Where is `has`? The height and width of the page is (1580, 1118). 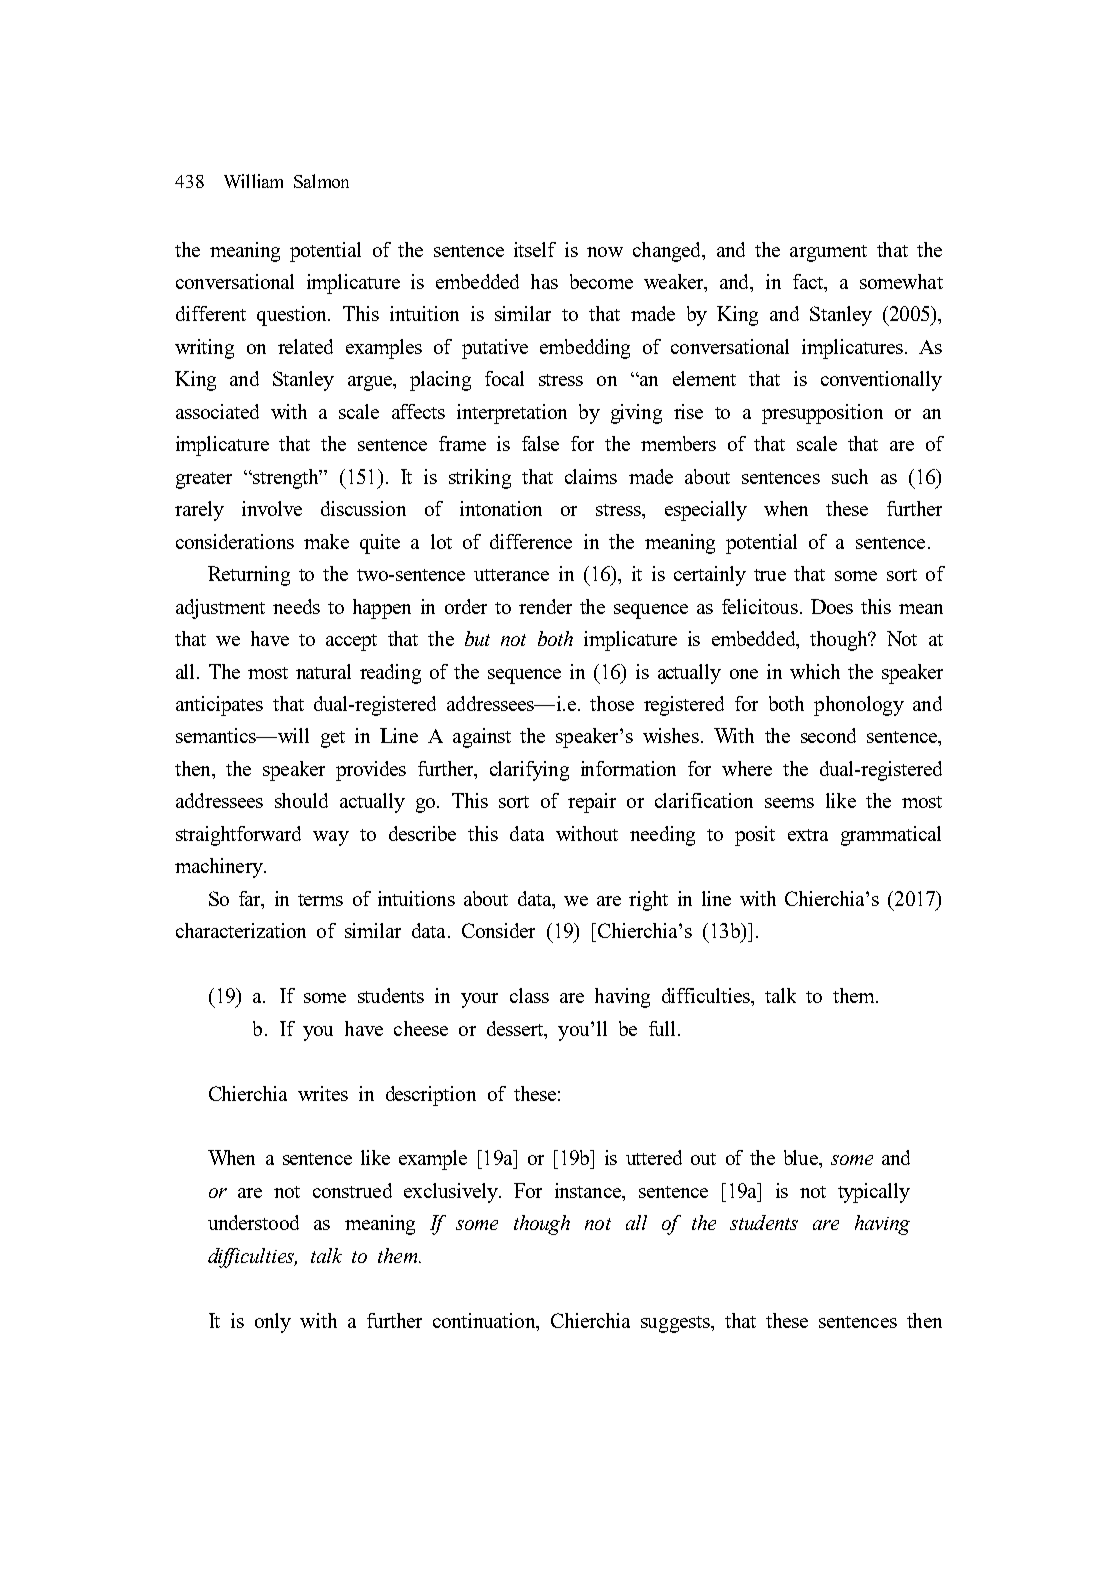
has is located at coordinates (544, 281).
